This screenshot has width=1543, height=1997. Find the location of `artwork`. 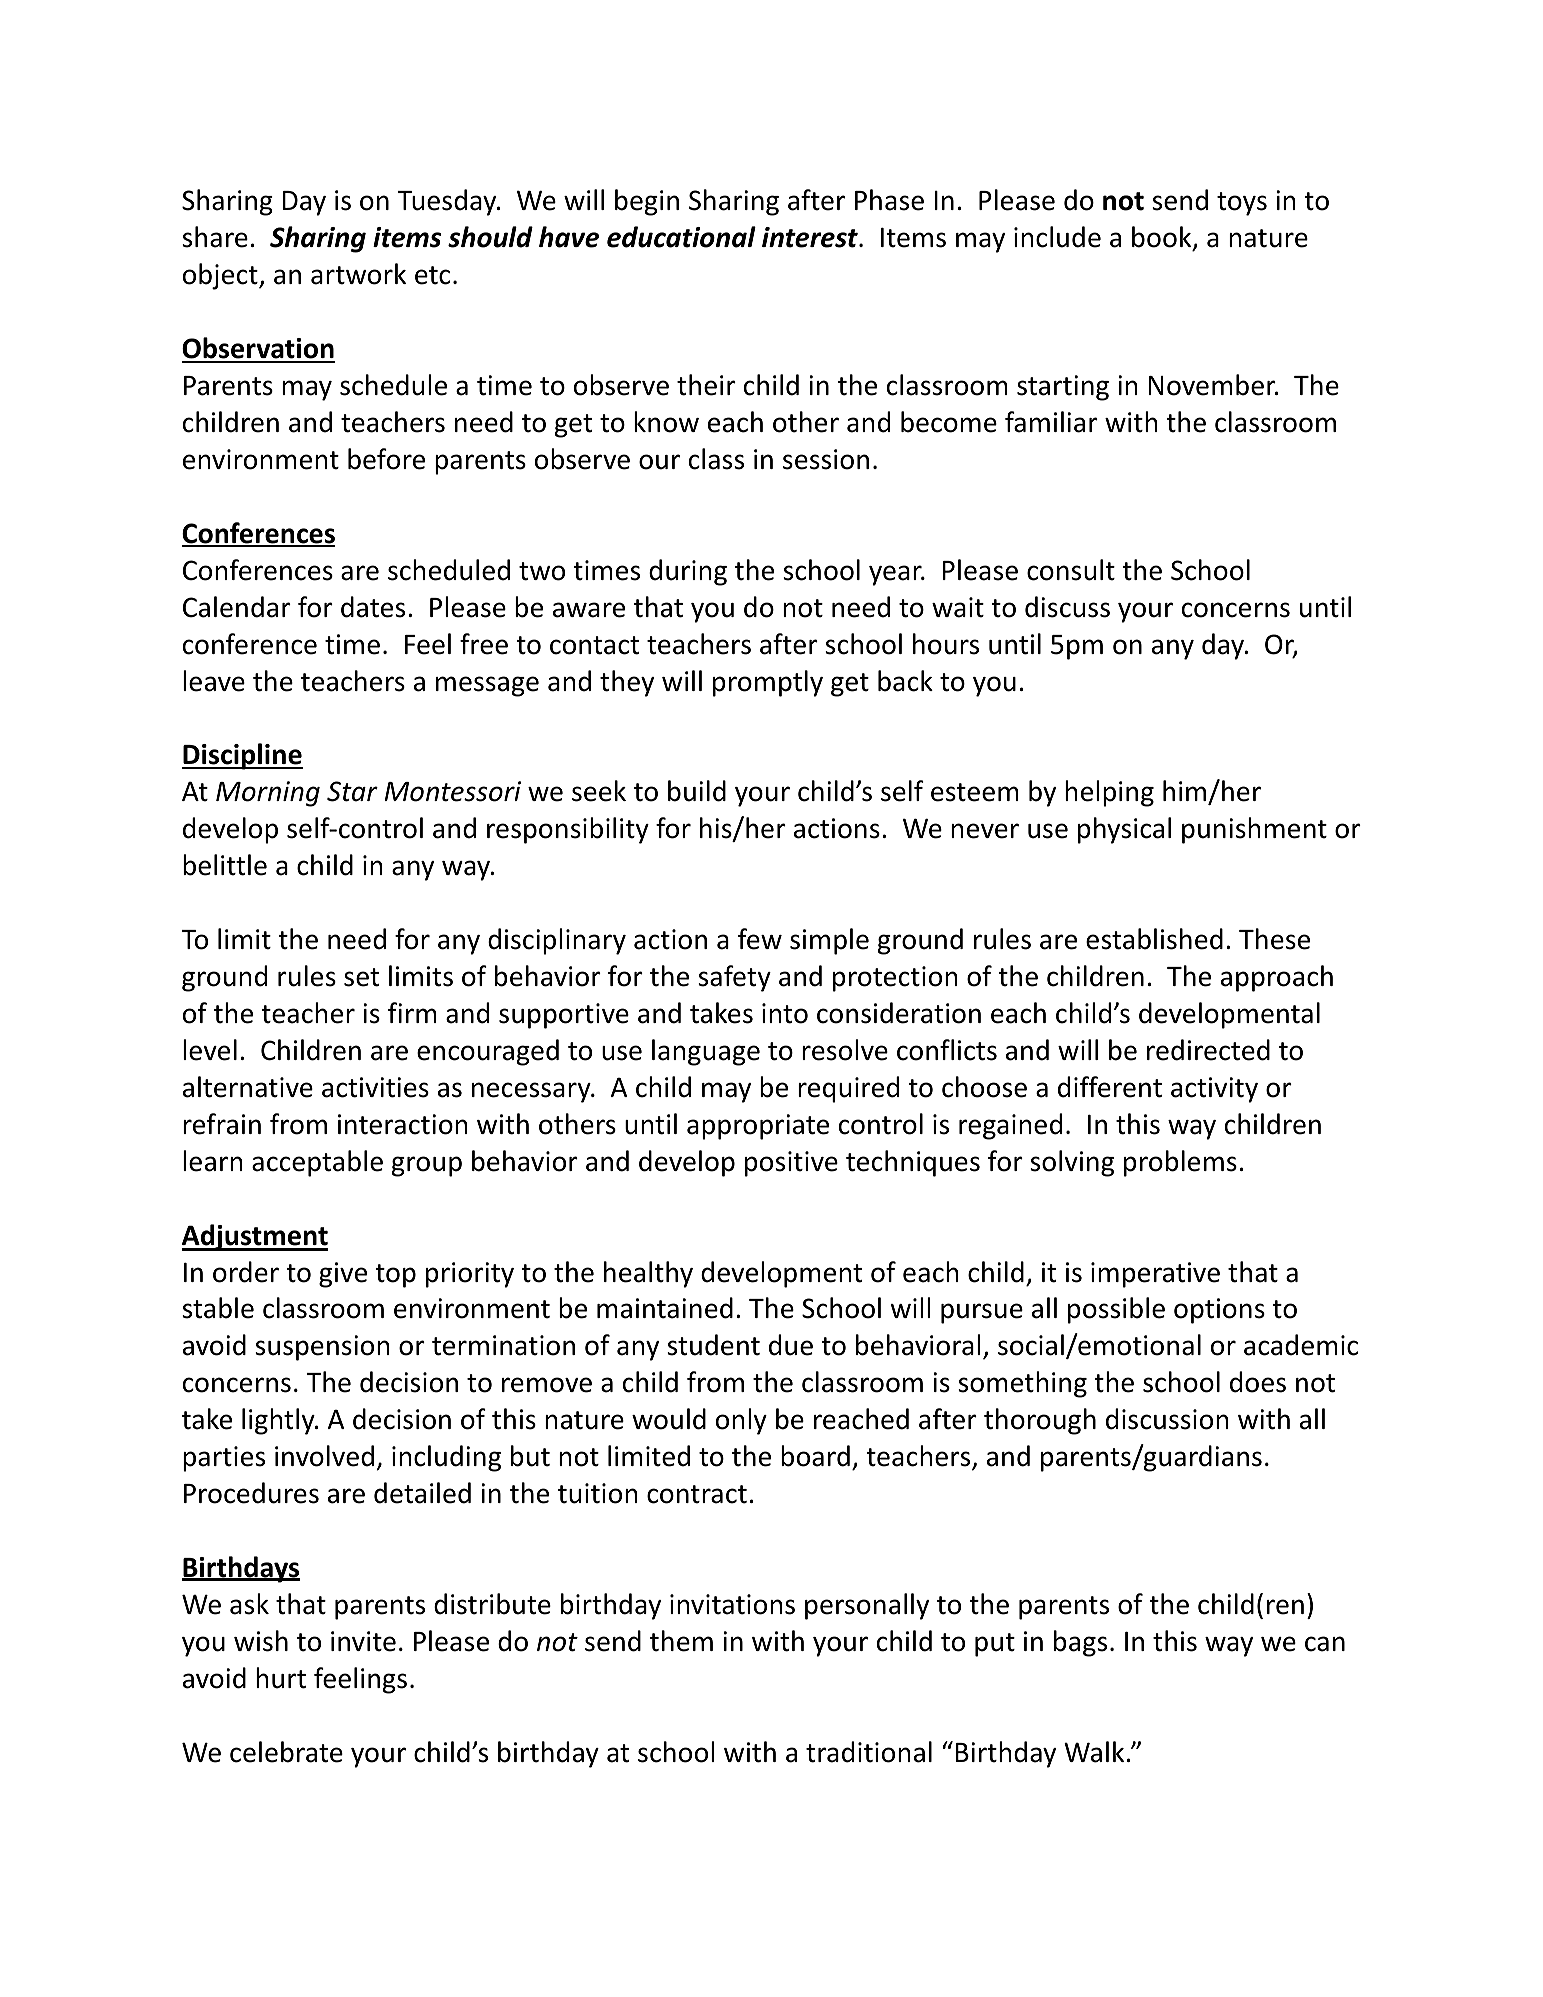

artwork is located at coordinates (358, 274).
